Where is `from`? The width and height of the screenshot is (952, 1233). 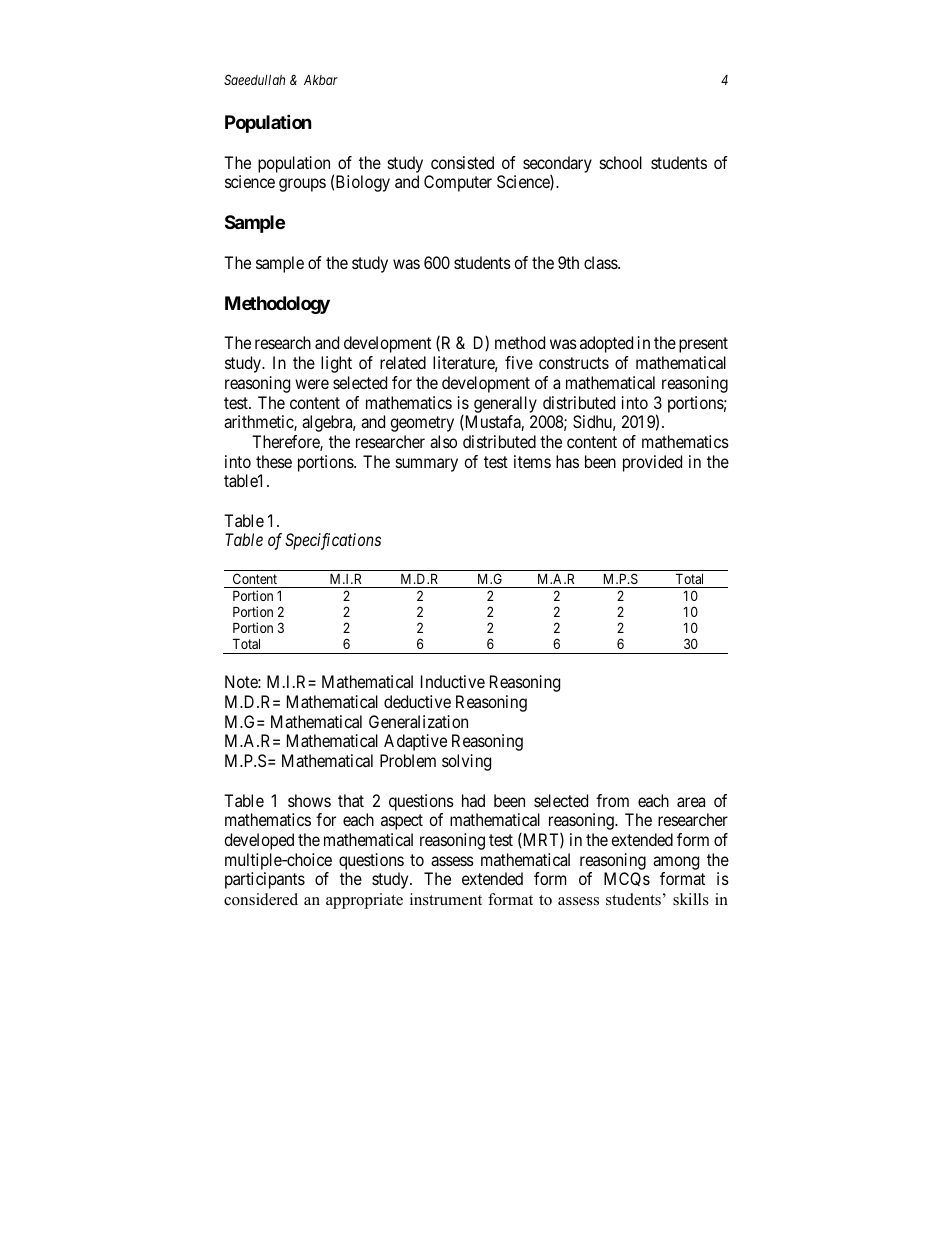
from is located at coordinates (612, 800).
